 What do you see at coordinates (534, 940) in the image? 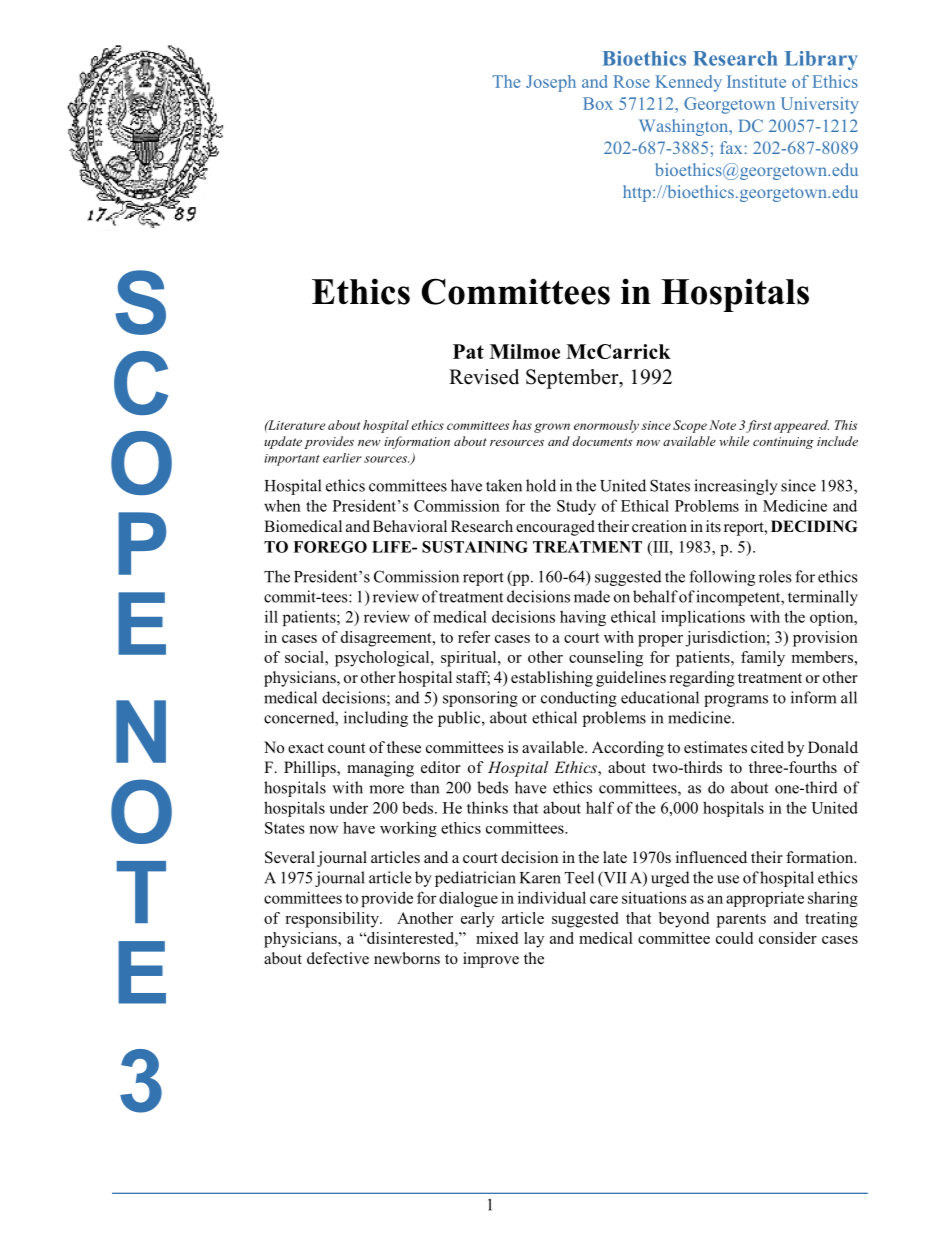
I see `lay` at bounding box center [534, 940].
